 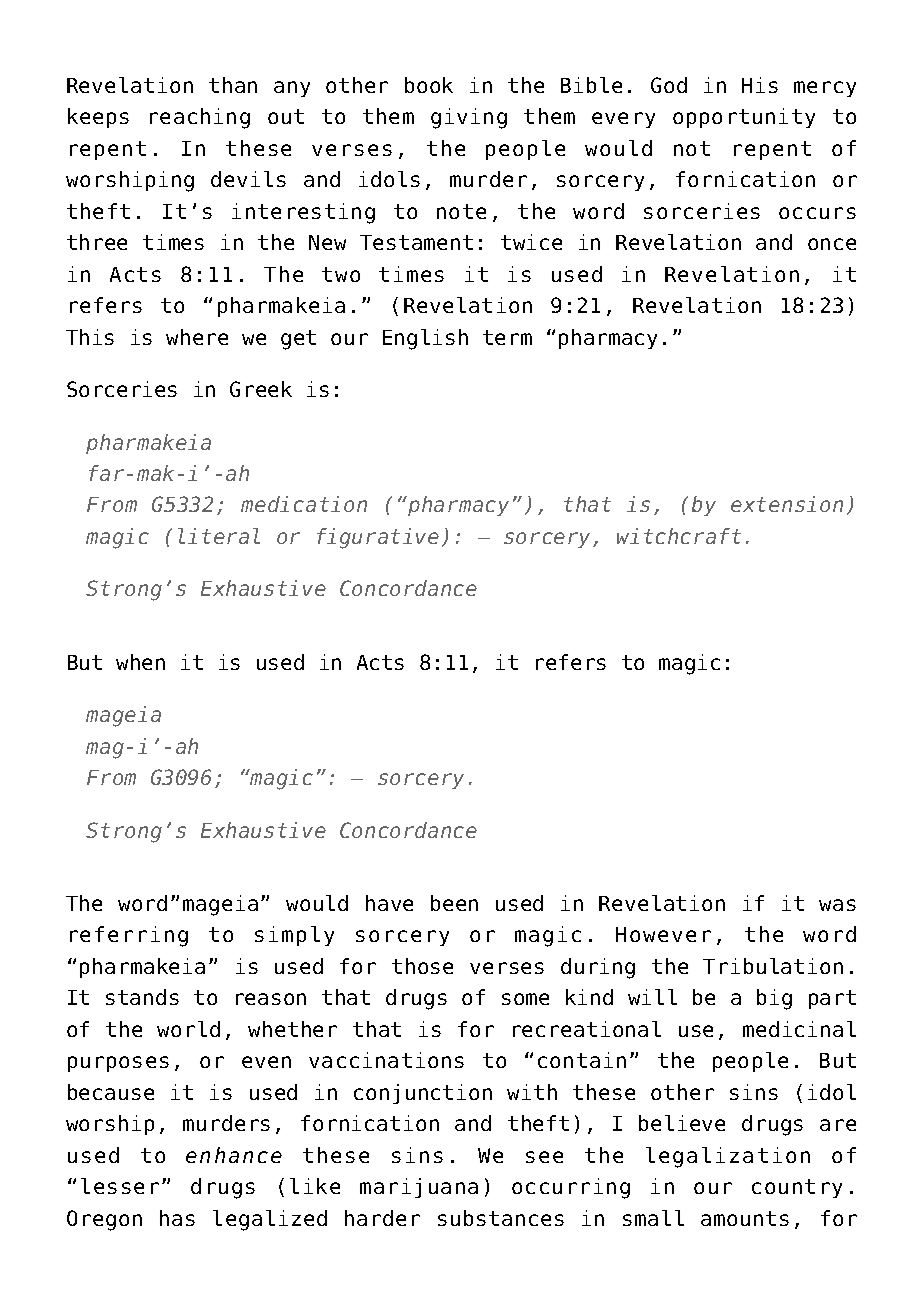 I want to click on figurative, so click(x=378, y=538).
